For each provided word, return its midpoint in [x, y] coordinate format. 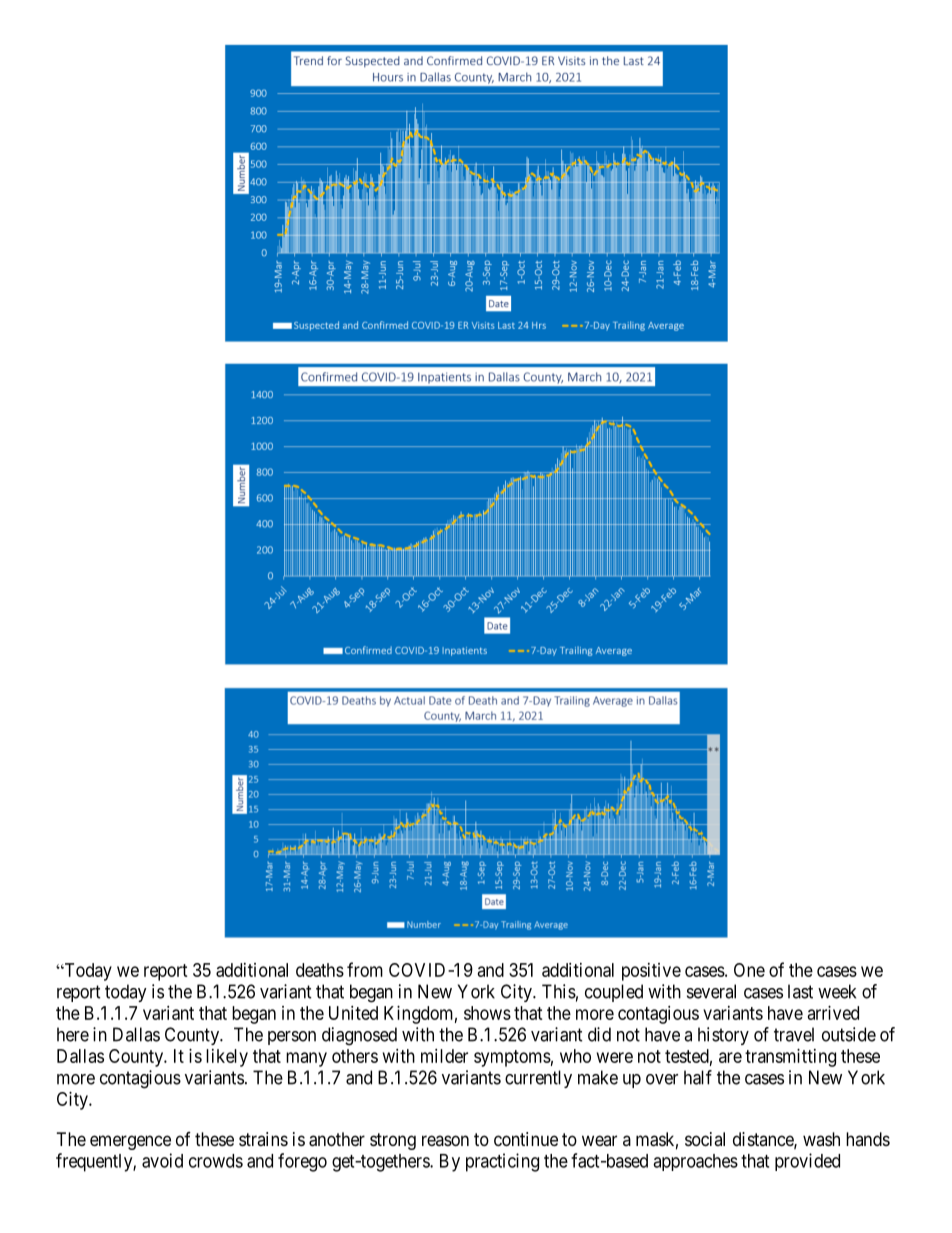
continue [526, 1139]
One [749, 970]
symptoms [512, 1058]
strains [263, 1139]
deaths [320, 970]
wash [821, 1139]
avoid [162, 1160]
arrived [833, 1013]
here [73, 1034]
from [365, 969]
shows [487, 1013]
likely [227, 1058]
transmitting [790, 1058]
